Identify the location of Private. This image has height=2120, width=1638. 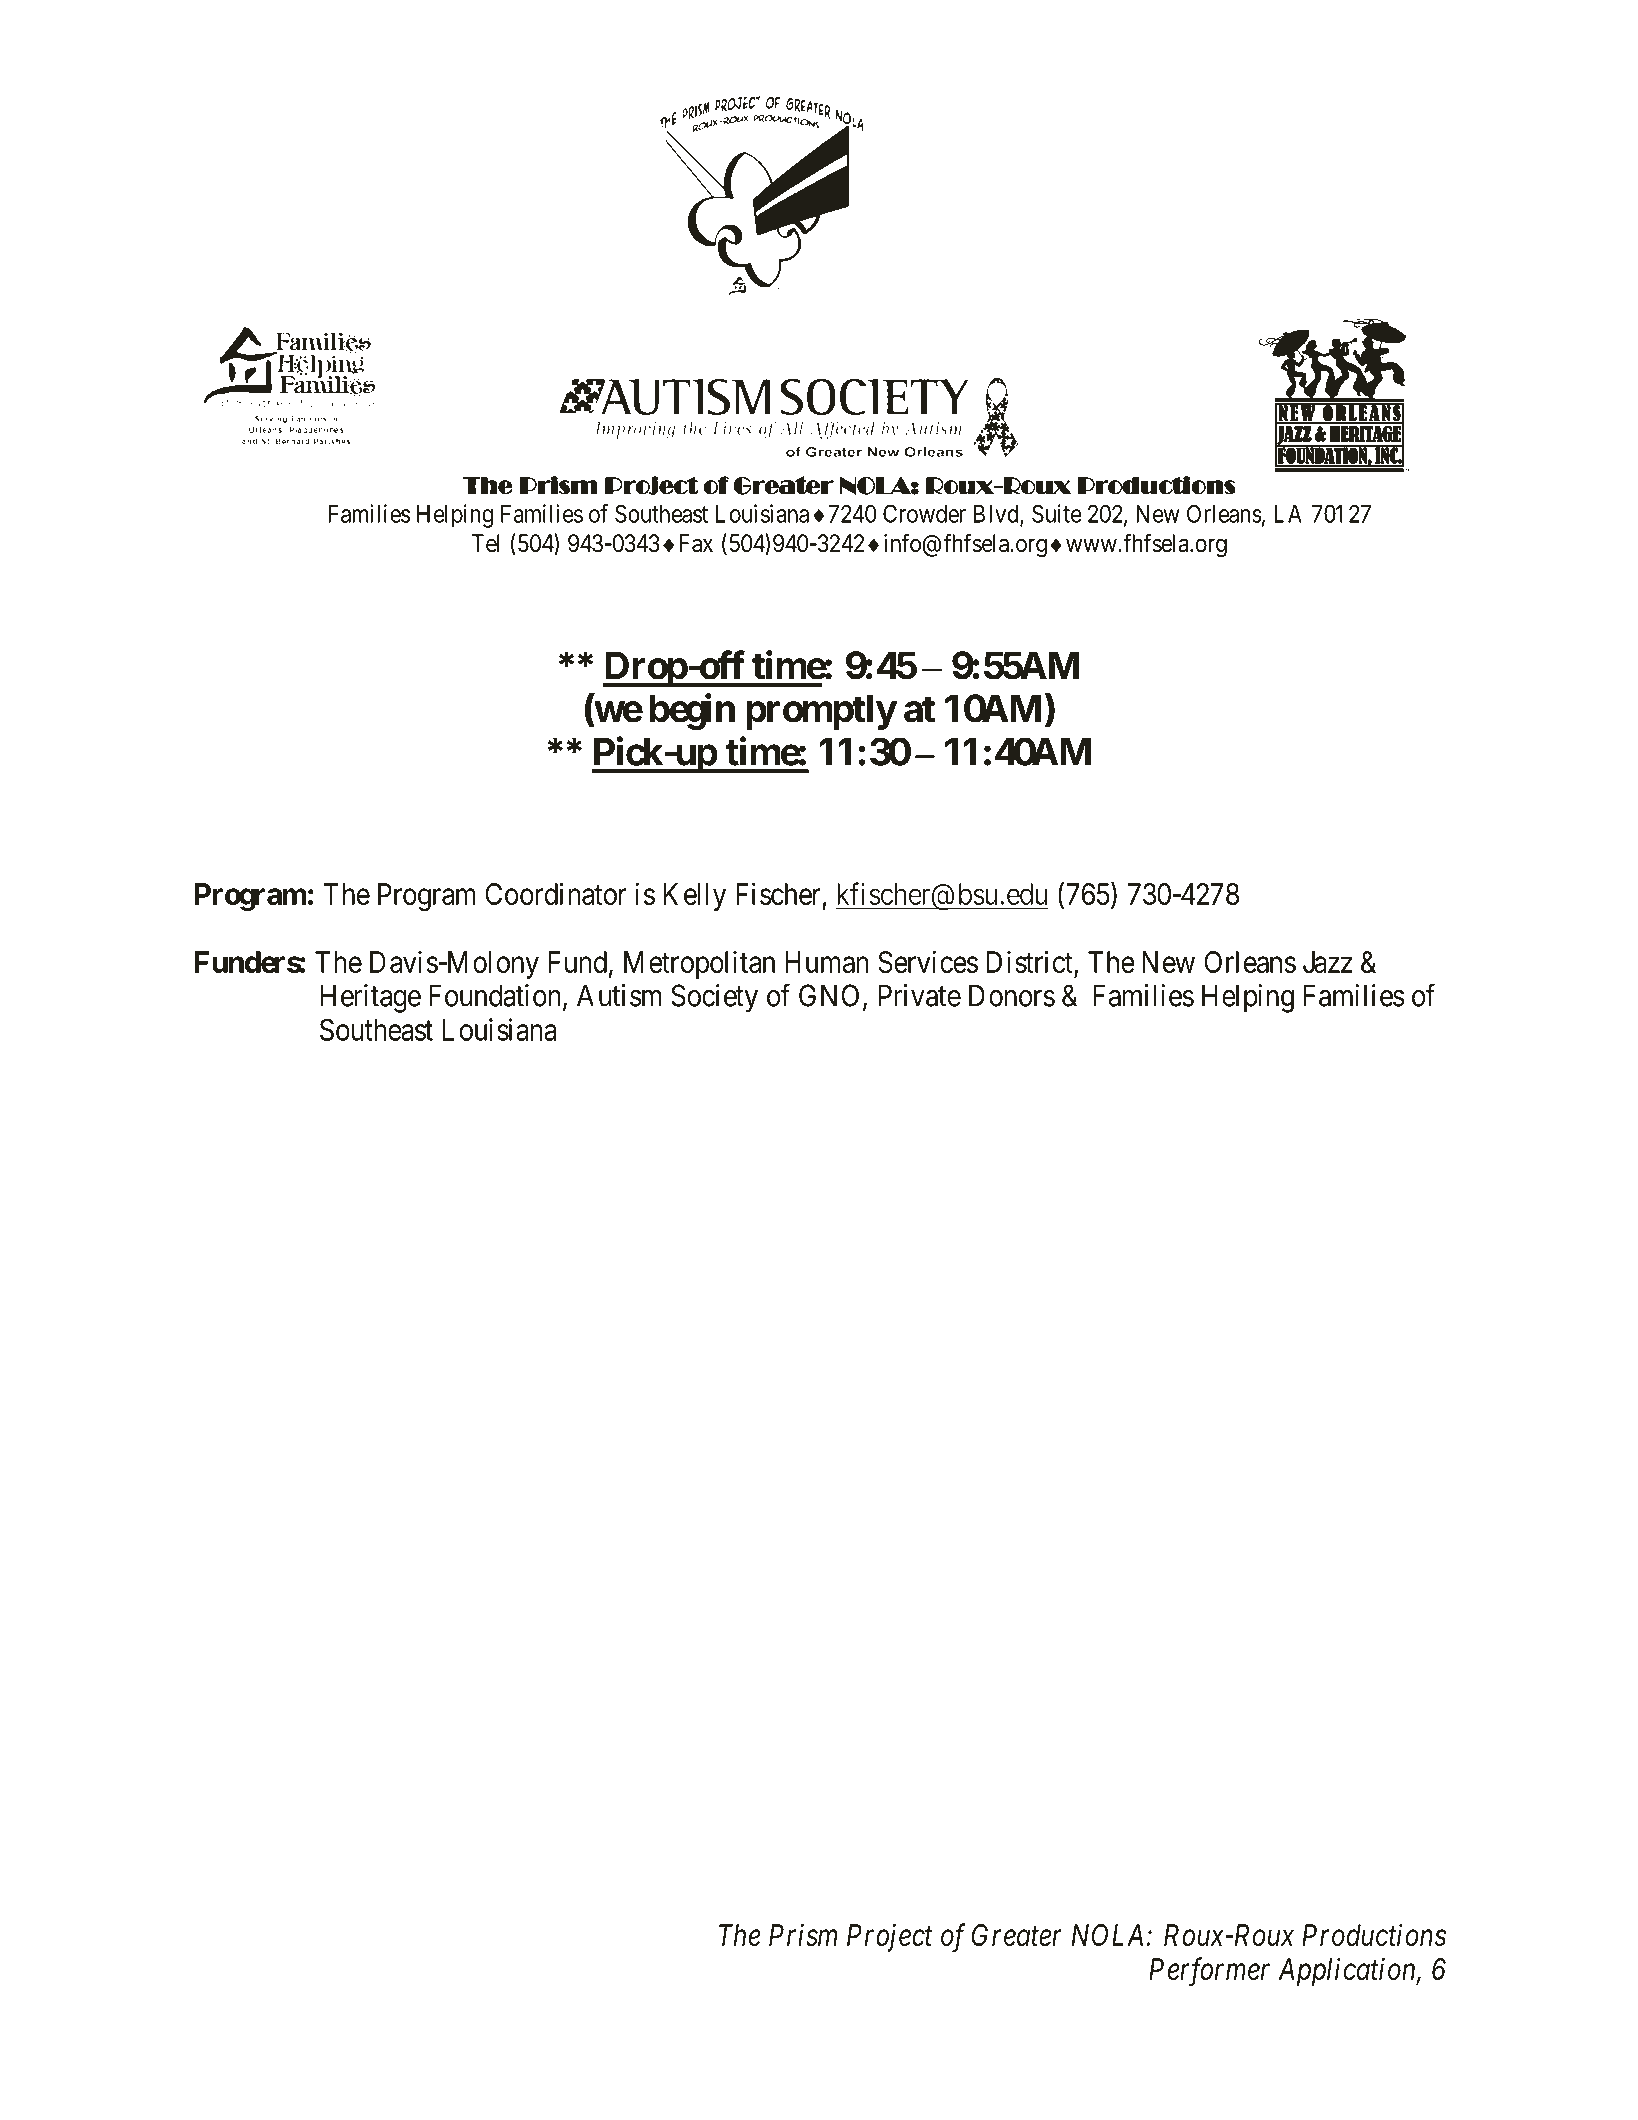
(919, 995).
